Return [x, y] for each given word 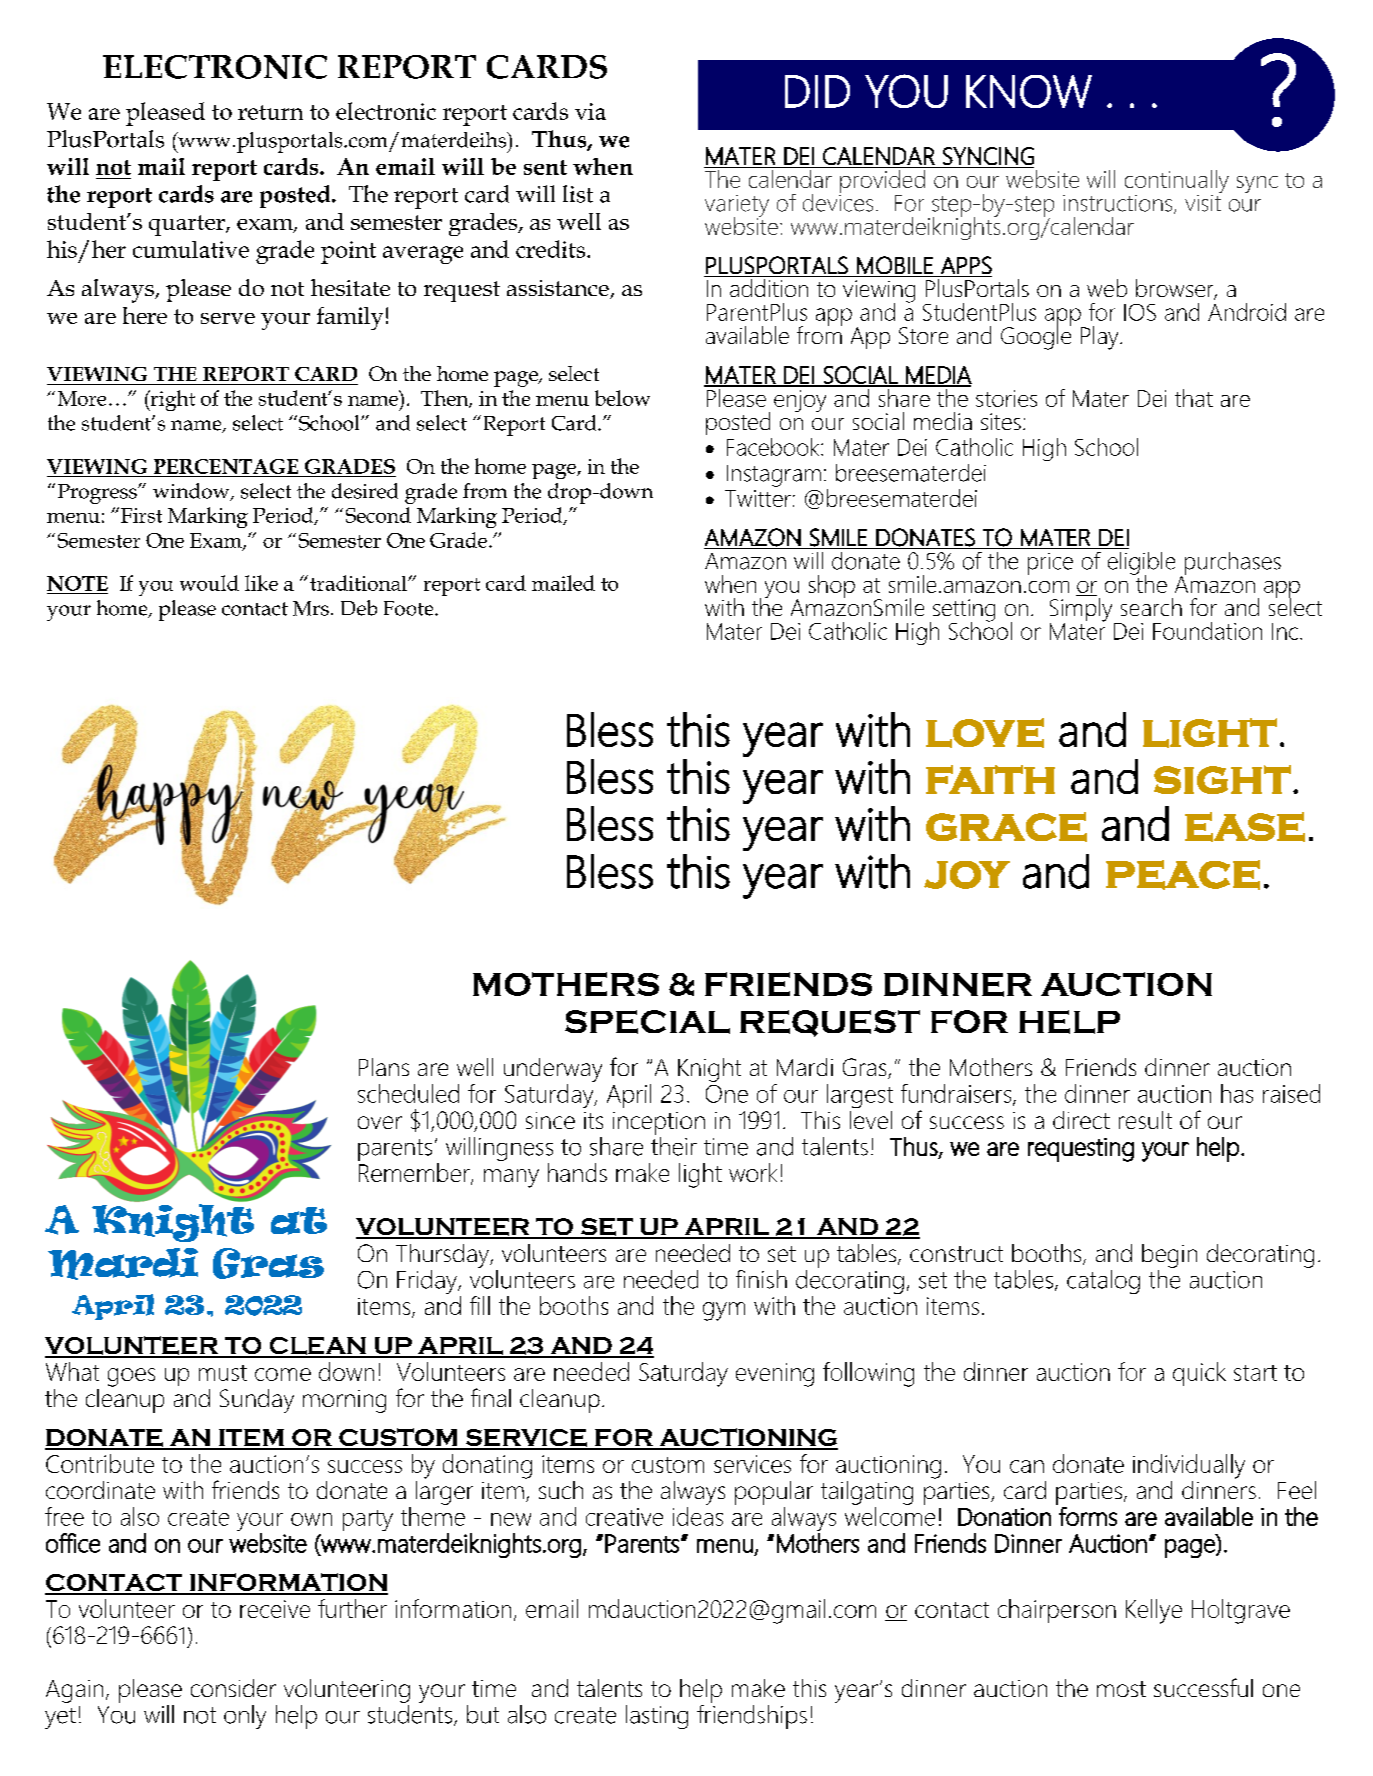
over [380, 1122]
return [270, 112]
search [1151, 607]
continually [1177, 183]
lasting [657, 1717]
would [209, 583]
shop [832, 586]
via [590, 111]
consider [233, 1688]
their [674, 1145]
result [1145, 1120]
